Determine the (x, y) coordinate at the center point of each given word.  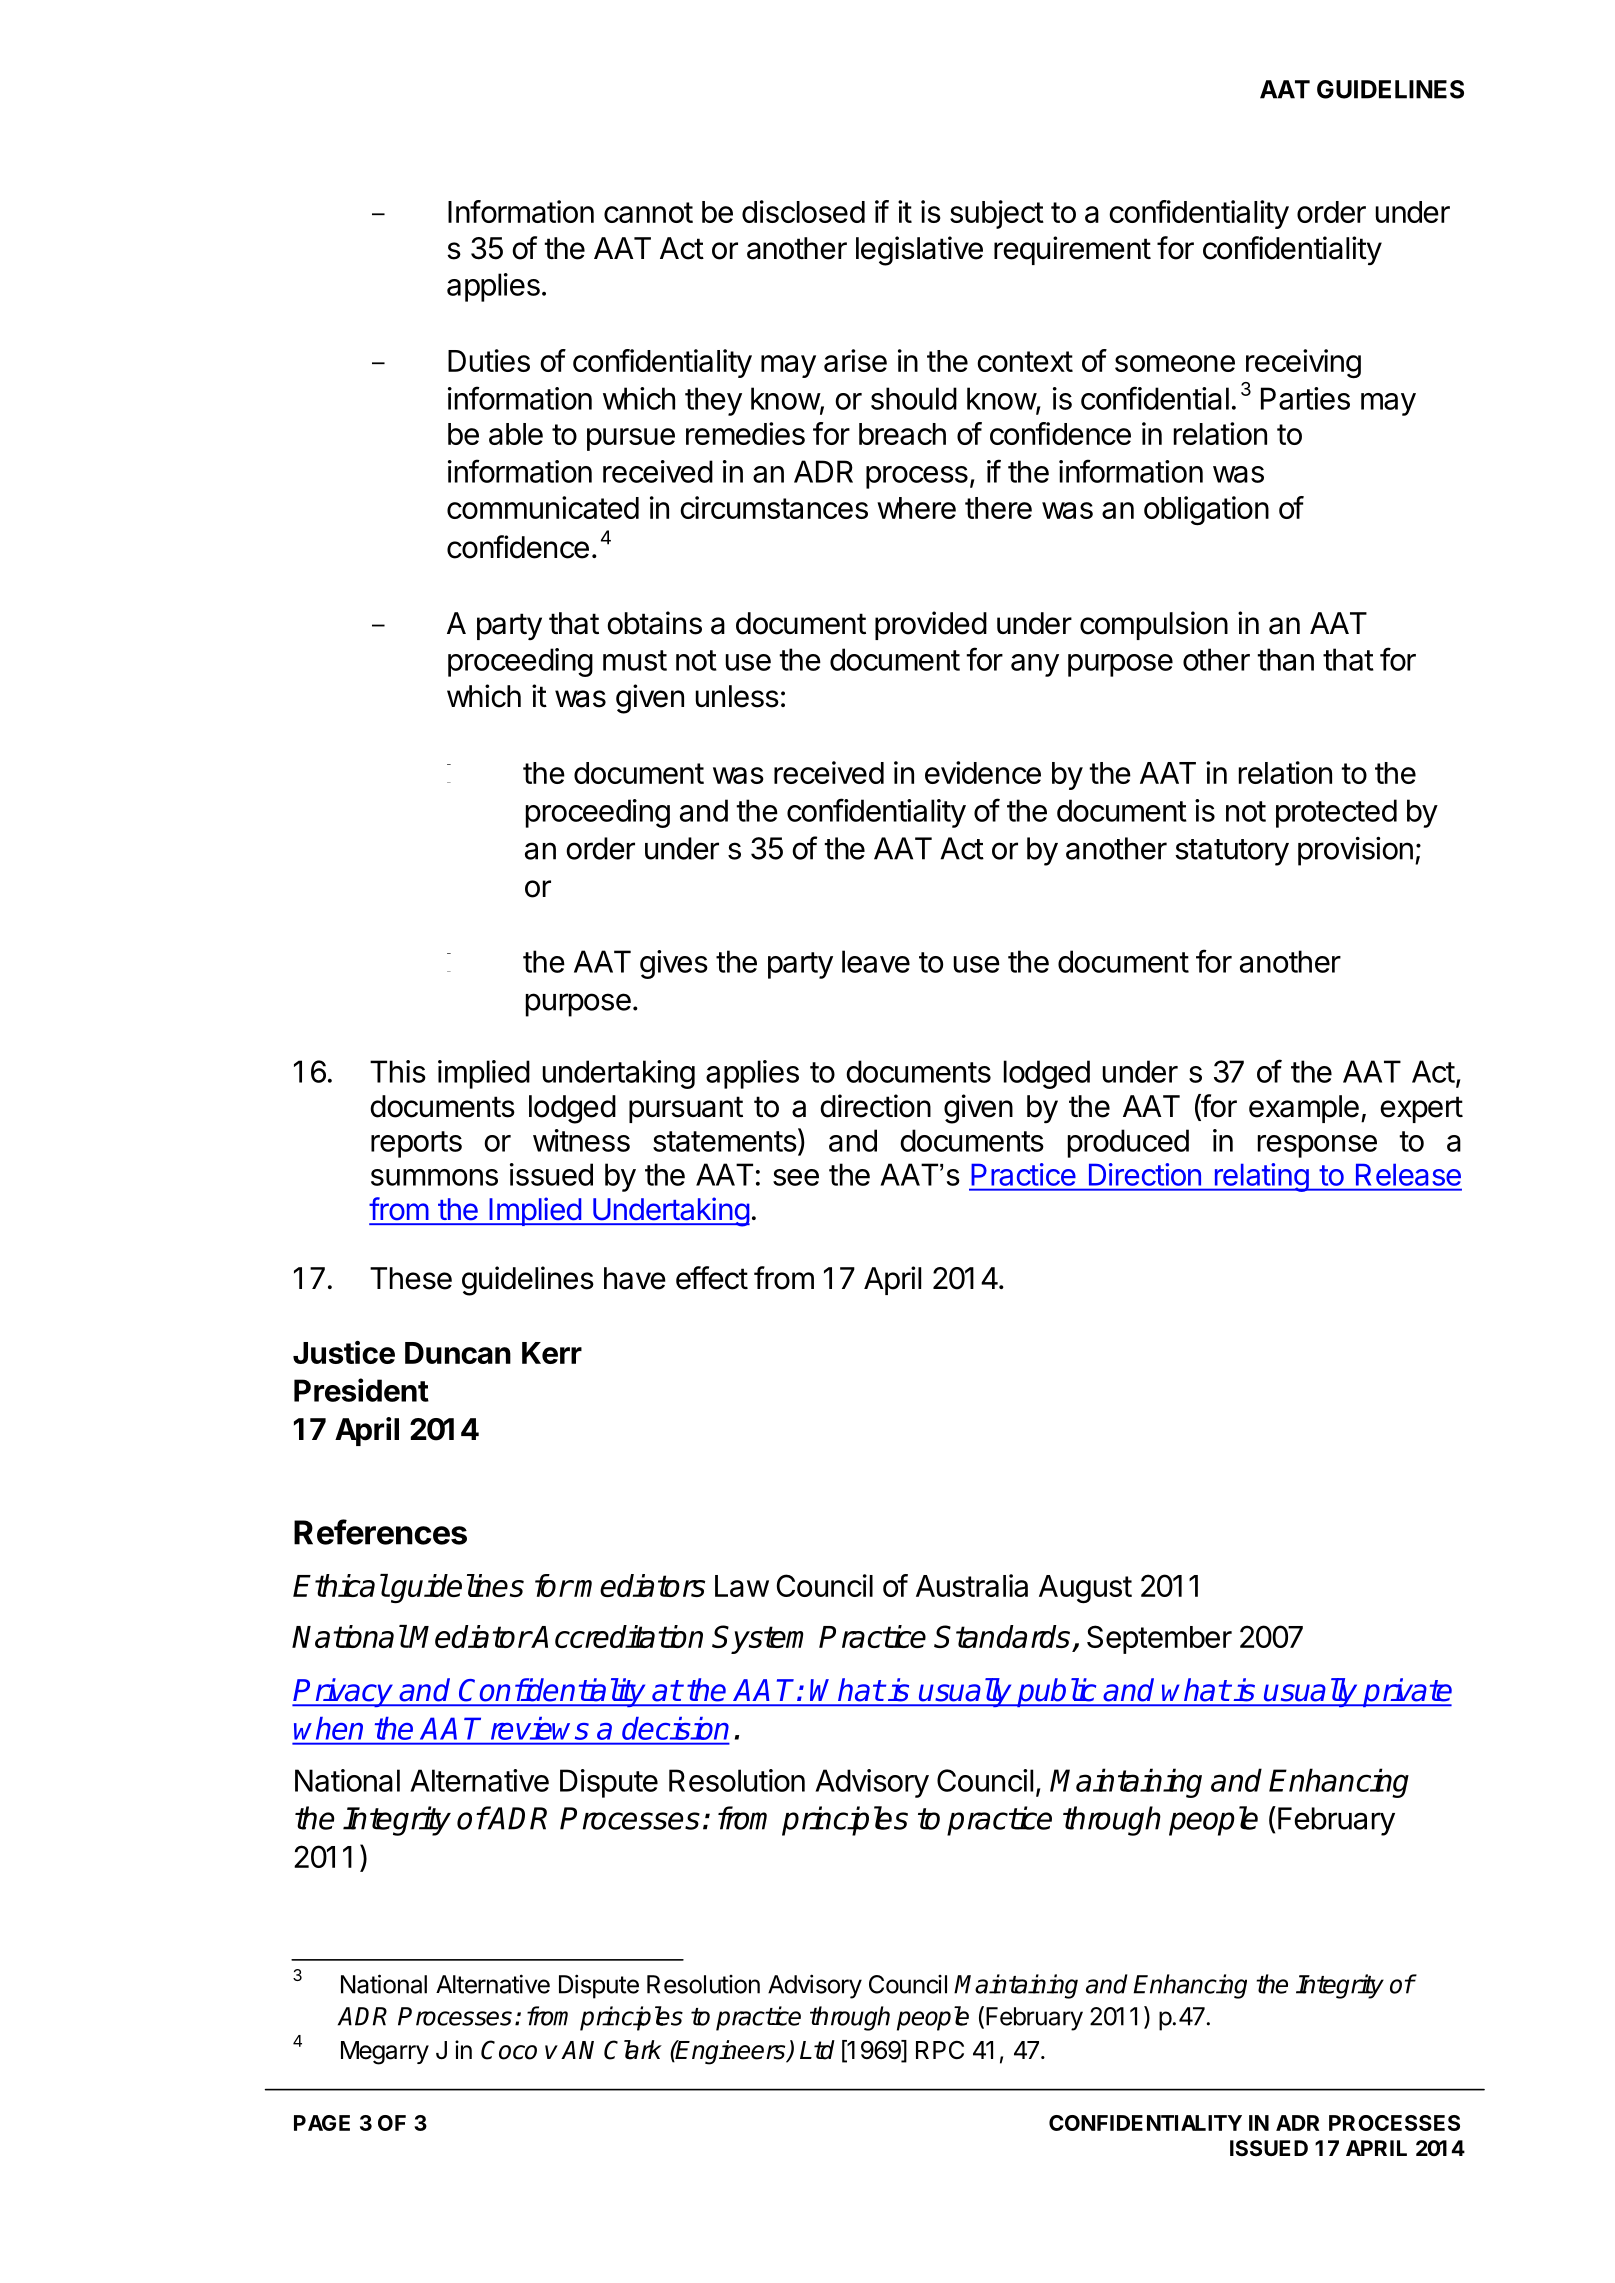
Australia (972, 1585)
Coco (509, 2050)
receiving (1303, 363)
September (1159, 1639)
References (380, 1532)
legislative (919, 251)
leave (876, 961)
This (398, 1071)
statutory (1232, 852)
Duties (489, 360)
